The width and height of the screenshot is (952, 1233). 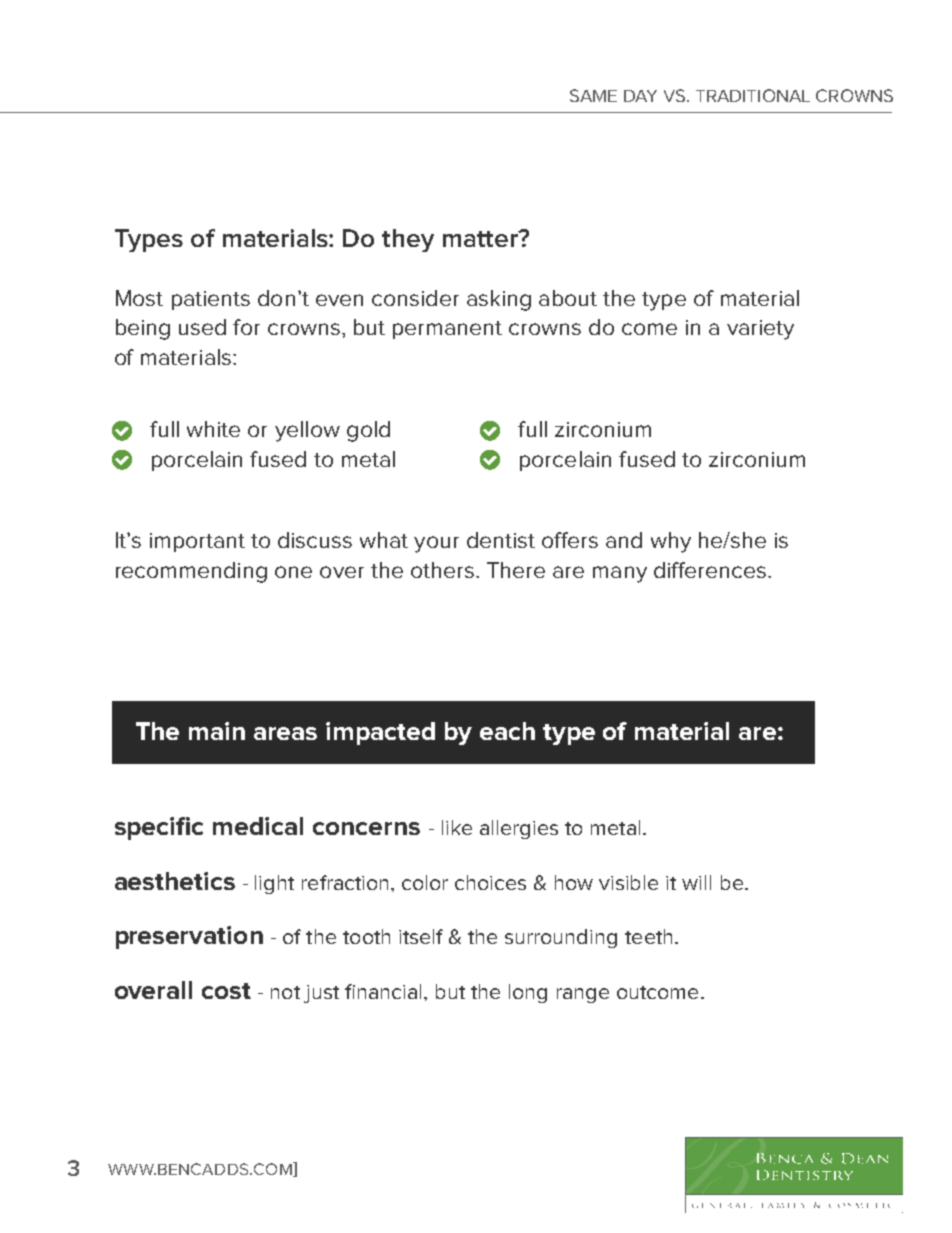 I want to click on variety, so click(x=760, y=330).
